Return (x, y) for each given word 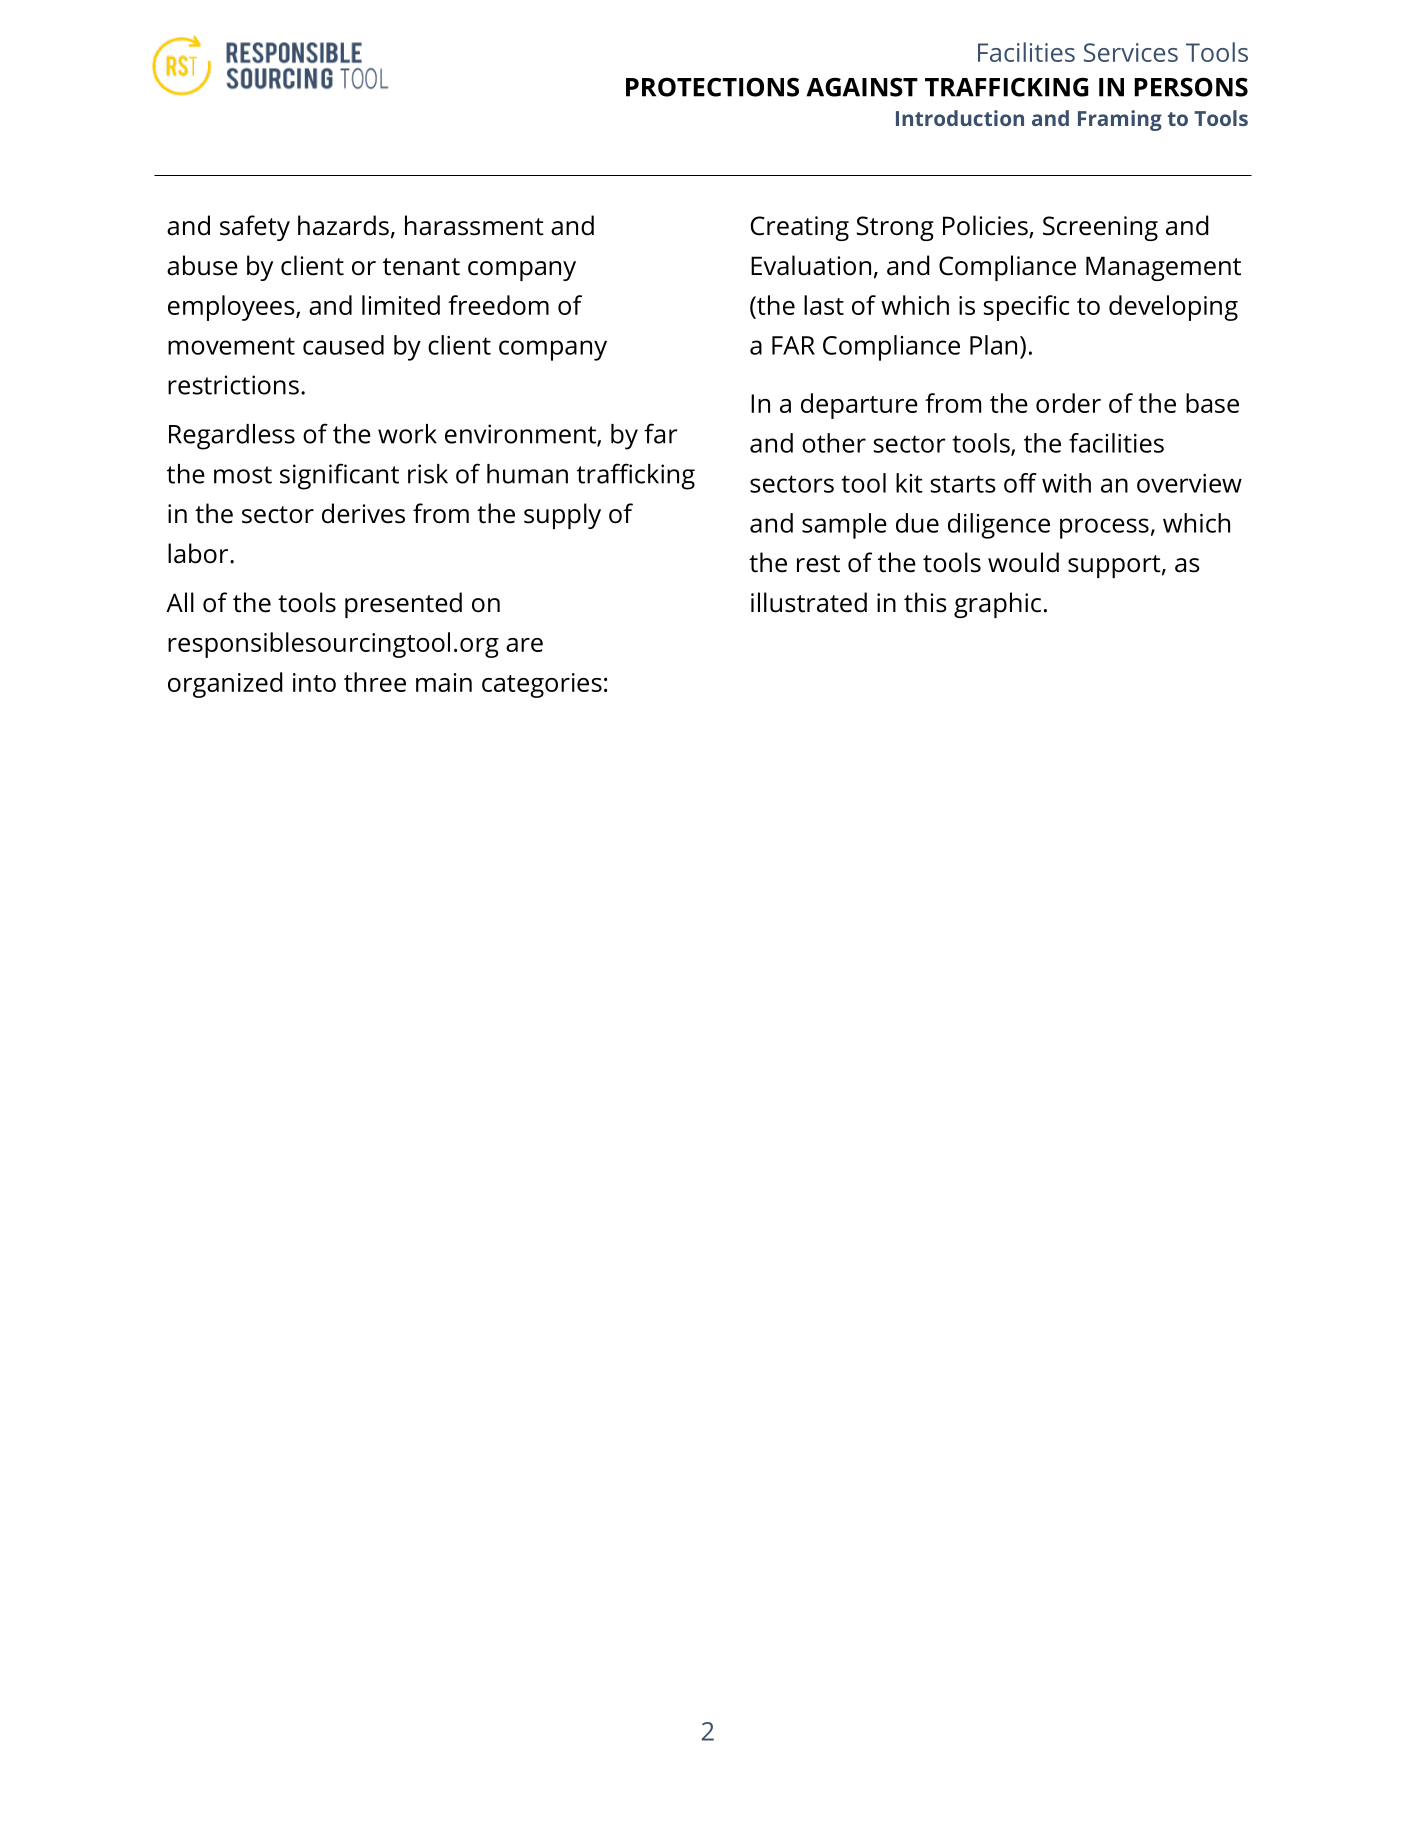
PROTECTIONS (712, 87)
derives (363, 513)
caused (343, 345)
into (314, 682)
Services (1131, 52)
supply (562, 516)
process (1104, 528)
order (1068, 403)
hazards (343, 225)
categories (542, 685)
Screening (1100, 228)
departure (859, 406)
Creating (800, 228)
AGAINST (862, 87)
